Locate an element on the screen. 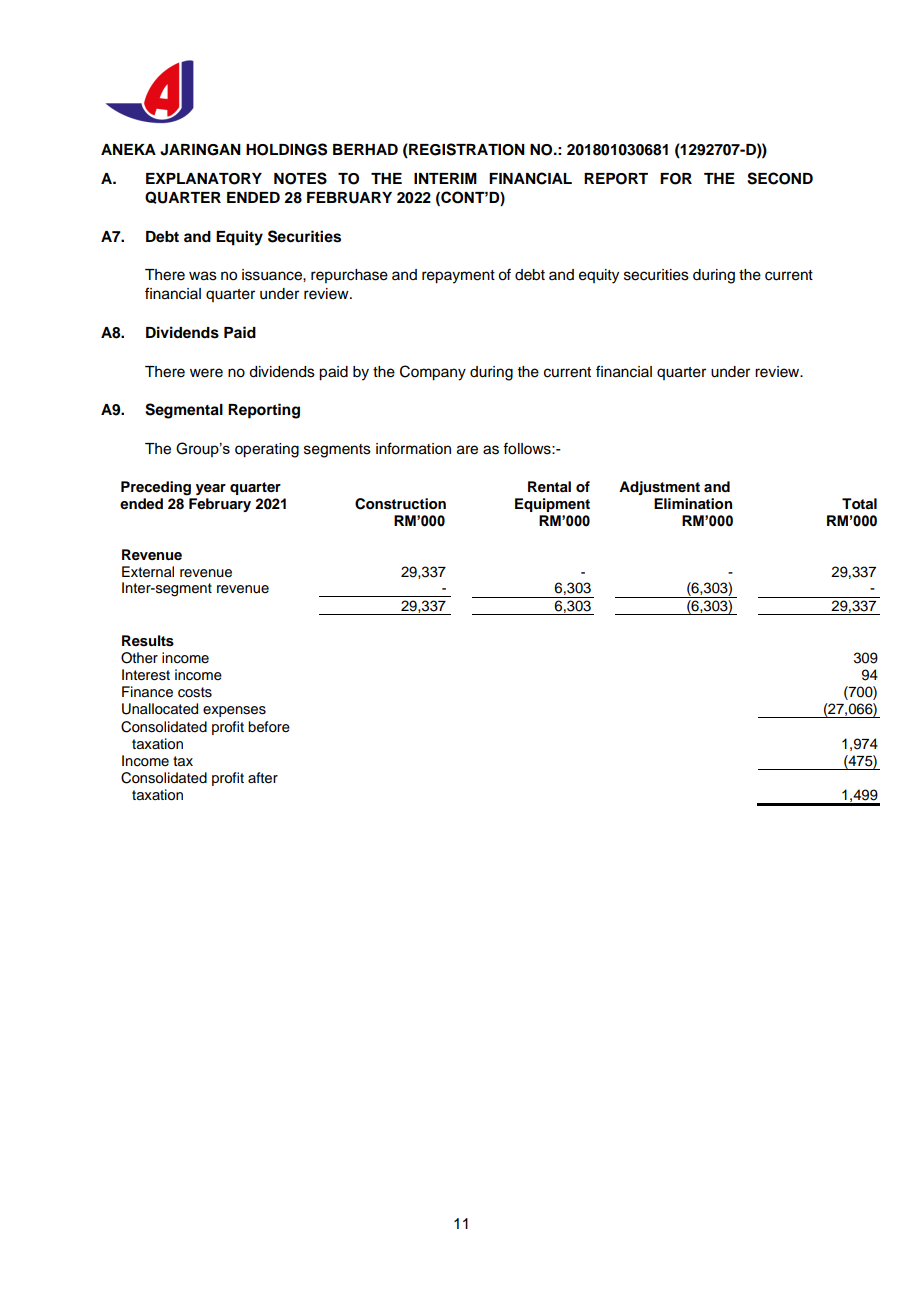  expenses is located at coordinates (234, 711).
